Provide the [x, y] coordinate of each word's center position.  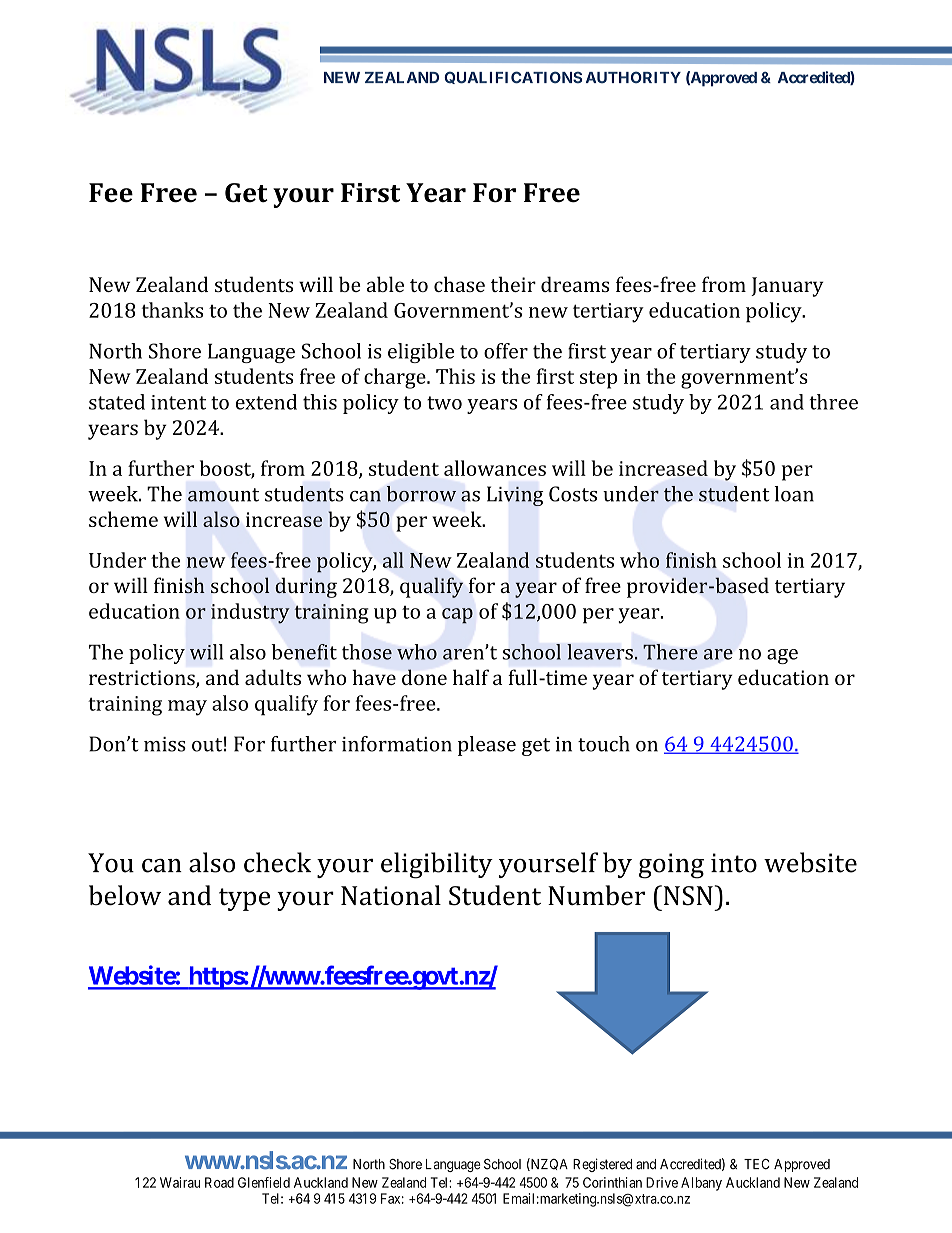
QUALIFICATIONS [513, 77]
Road [219, 1182]
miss [165, 744]
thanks [172, 310]
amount [223, 495]
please [487, 746]
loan [794, 494]
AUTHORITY [633, 77]
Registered [602, 1165]
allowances [495, 468]
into [734, 863]
